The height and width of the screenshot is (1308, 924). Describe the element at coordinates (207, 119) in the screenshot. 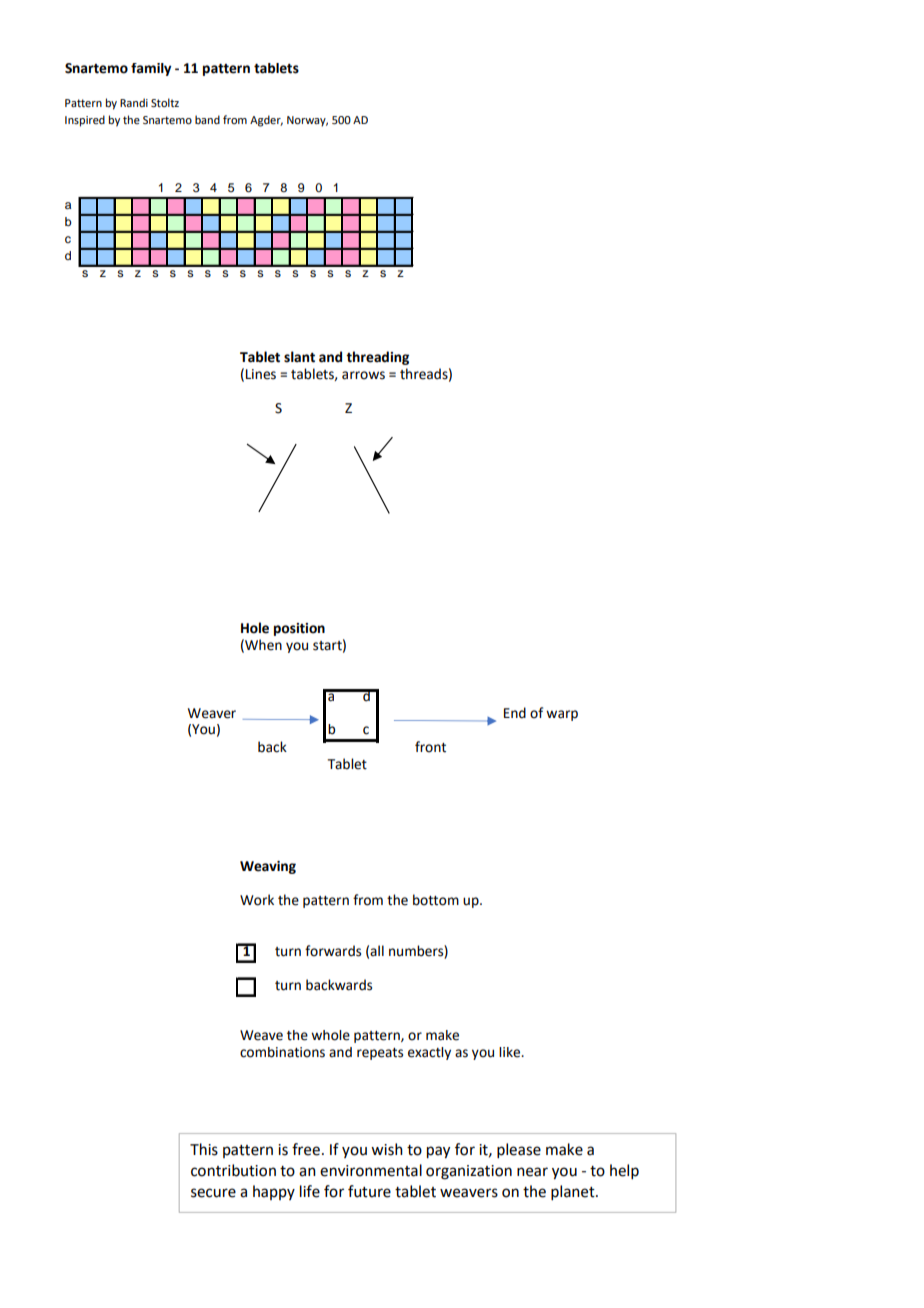

I see `band` at that location.
